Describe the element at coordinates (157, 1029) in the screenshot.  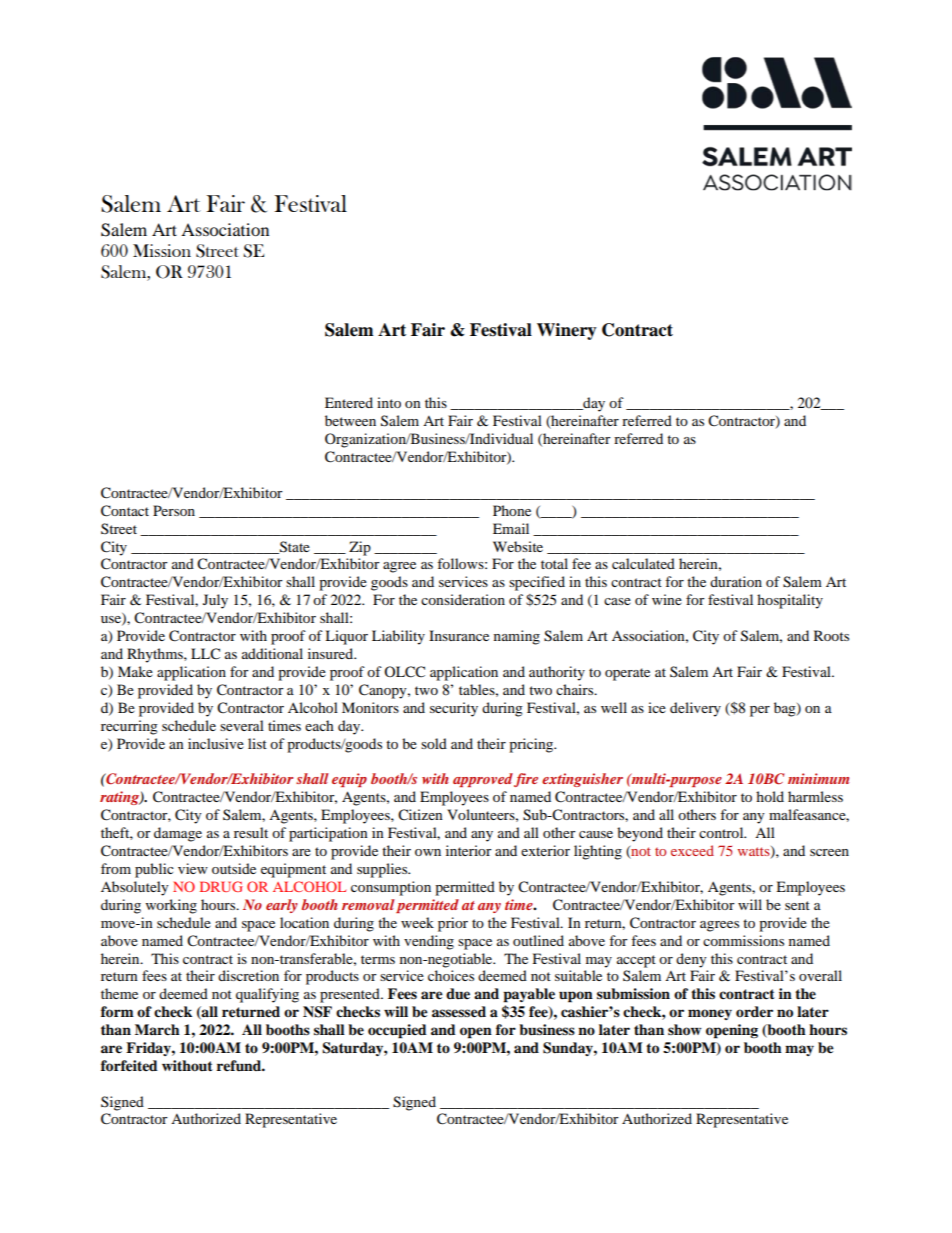
I see `March` at that location.
